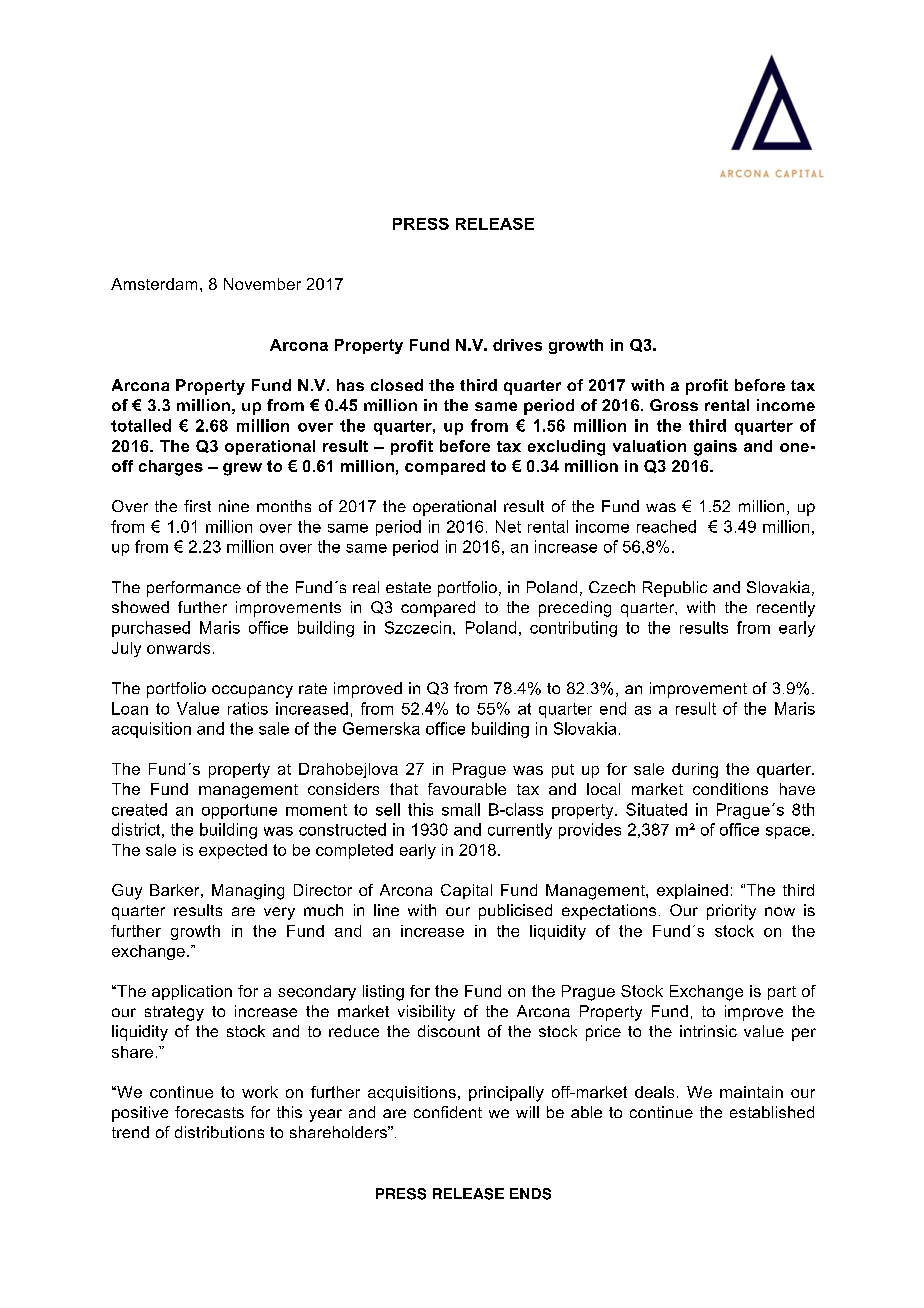 The width and height of the document is (924, 1308). Describe the element at coordinates (248, 708) in the document. I see `ratios` at that location.
